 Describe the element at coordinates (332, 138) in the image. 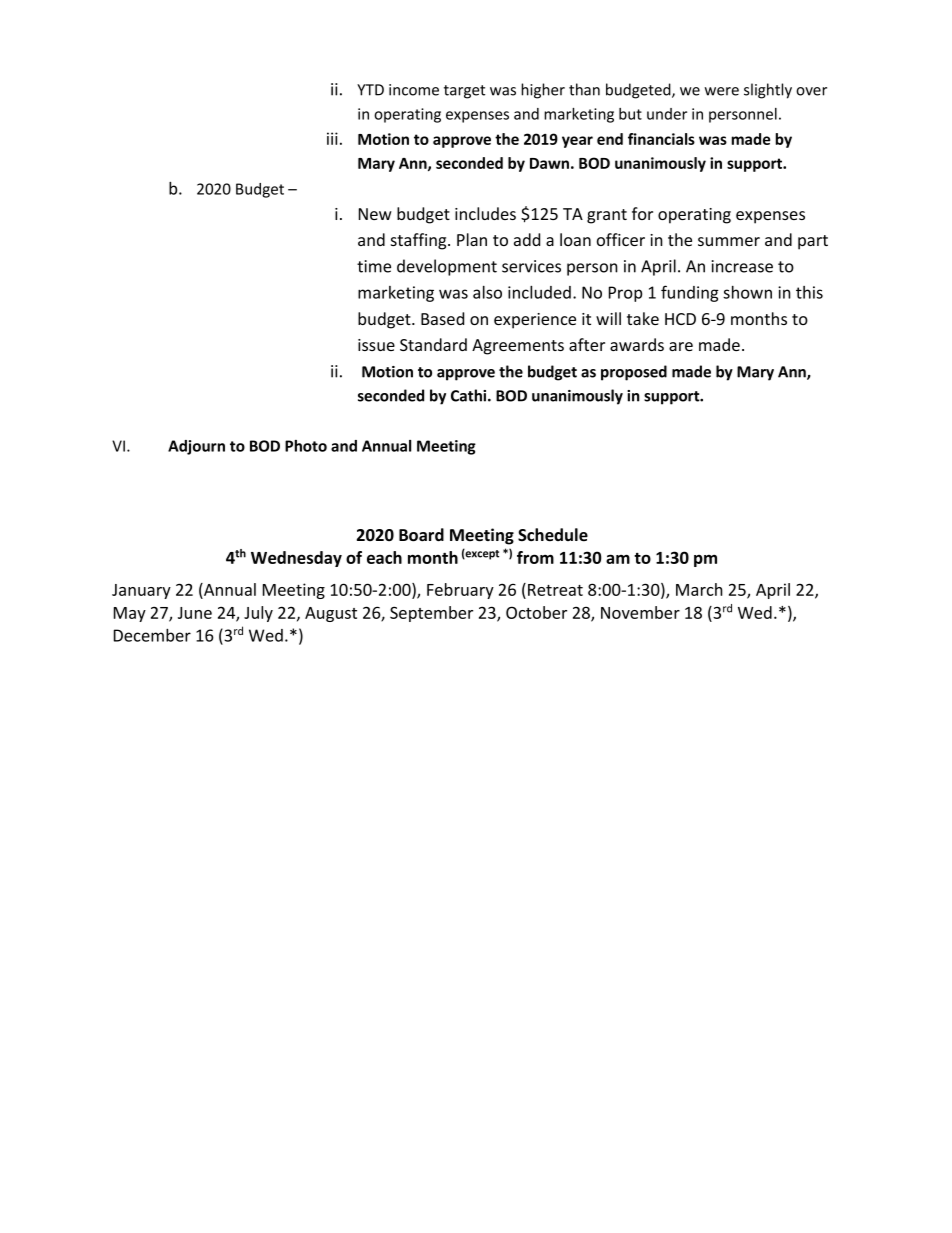

I see `iii` at that location.
